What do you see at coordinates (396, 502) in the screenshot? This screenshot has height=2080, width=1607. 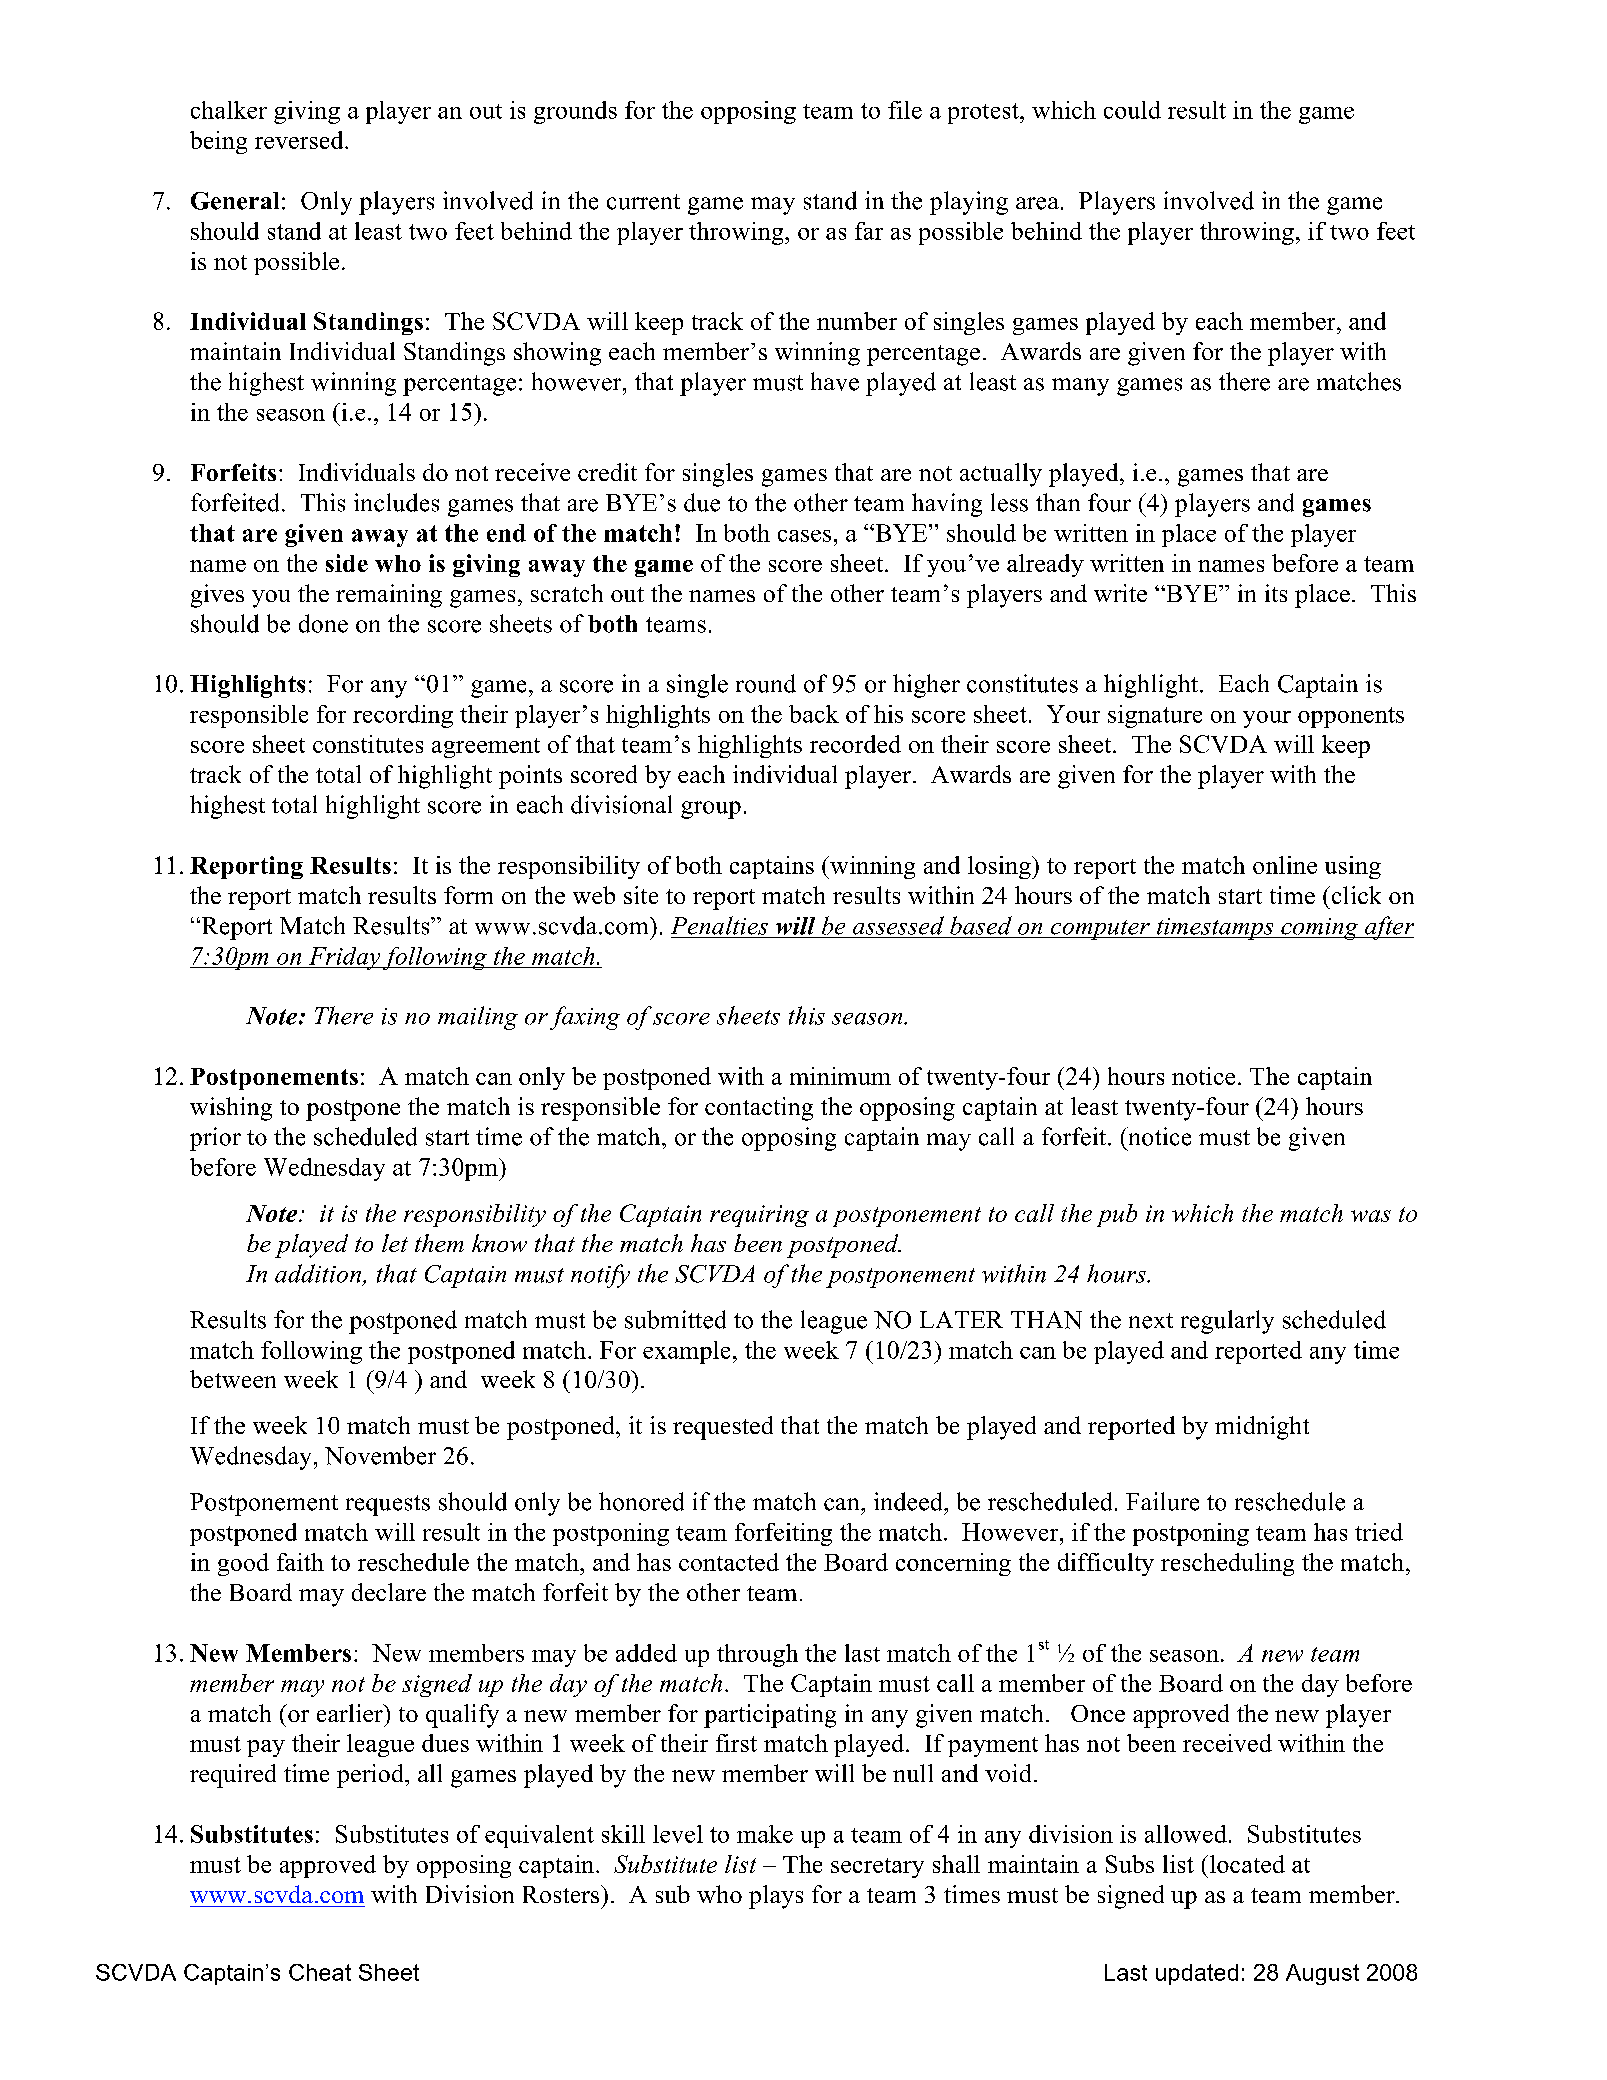 I see `includes` at bounding box center [396, 502].
